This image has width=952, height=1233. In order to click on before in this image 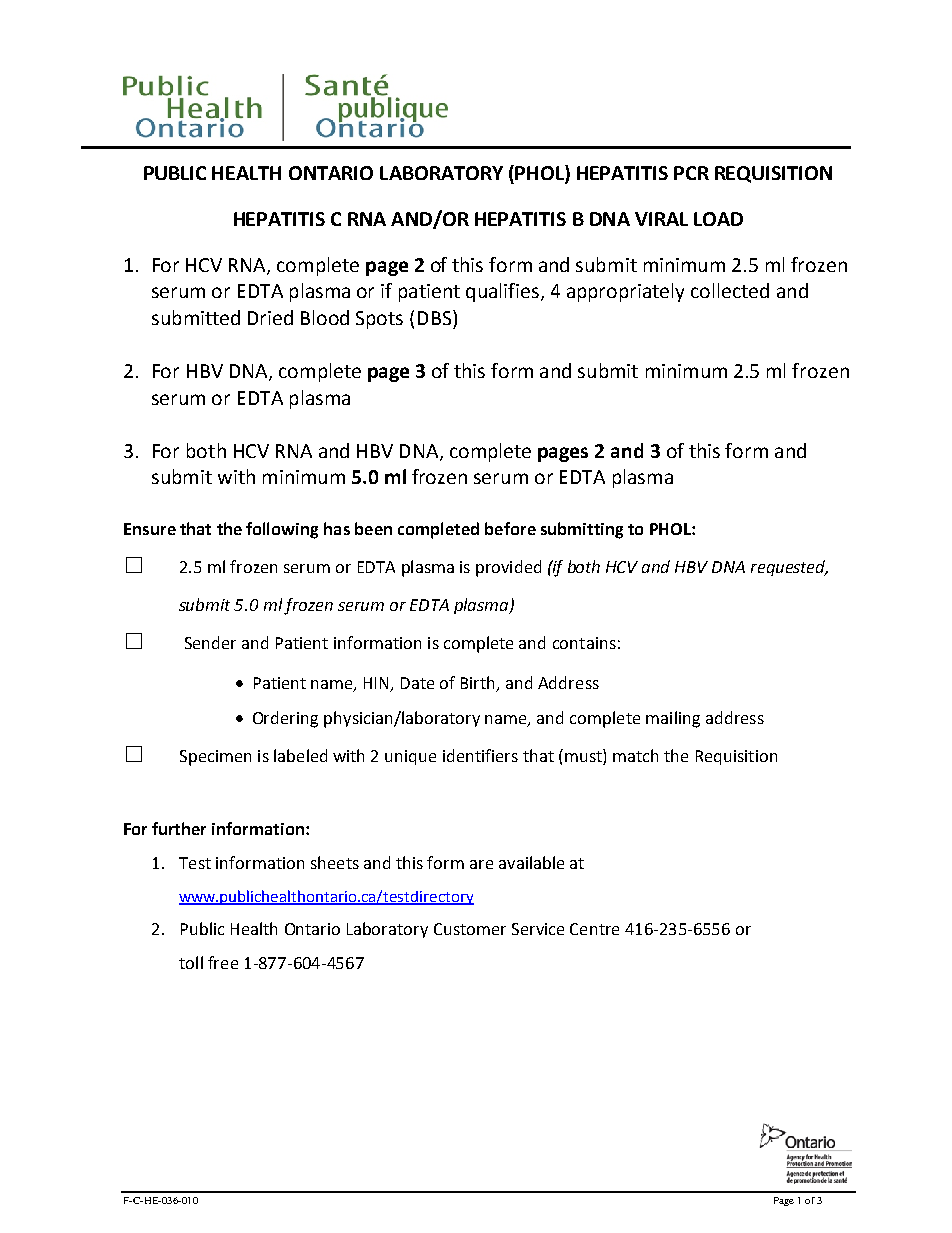, I will do `click(510, 528)`.
